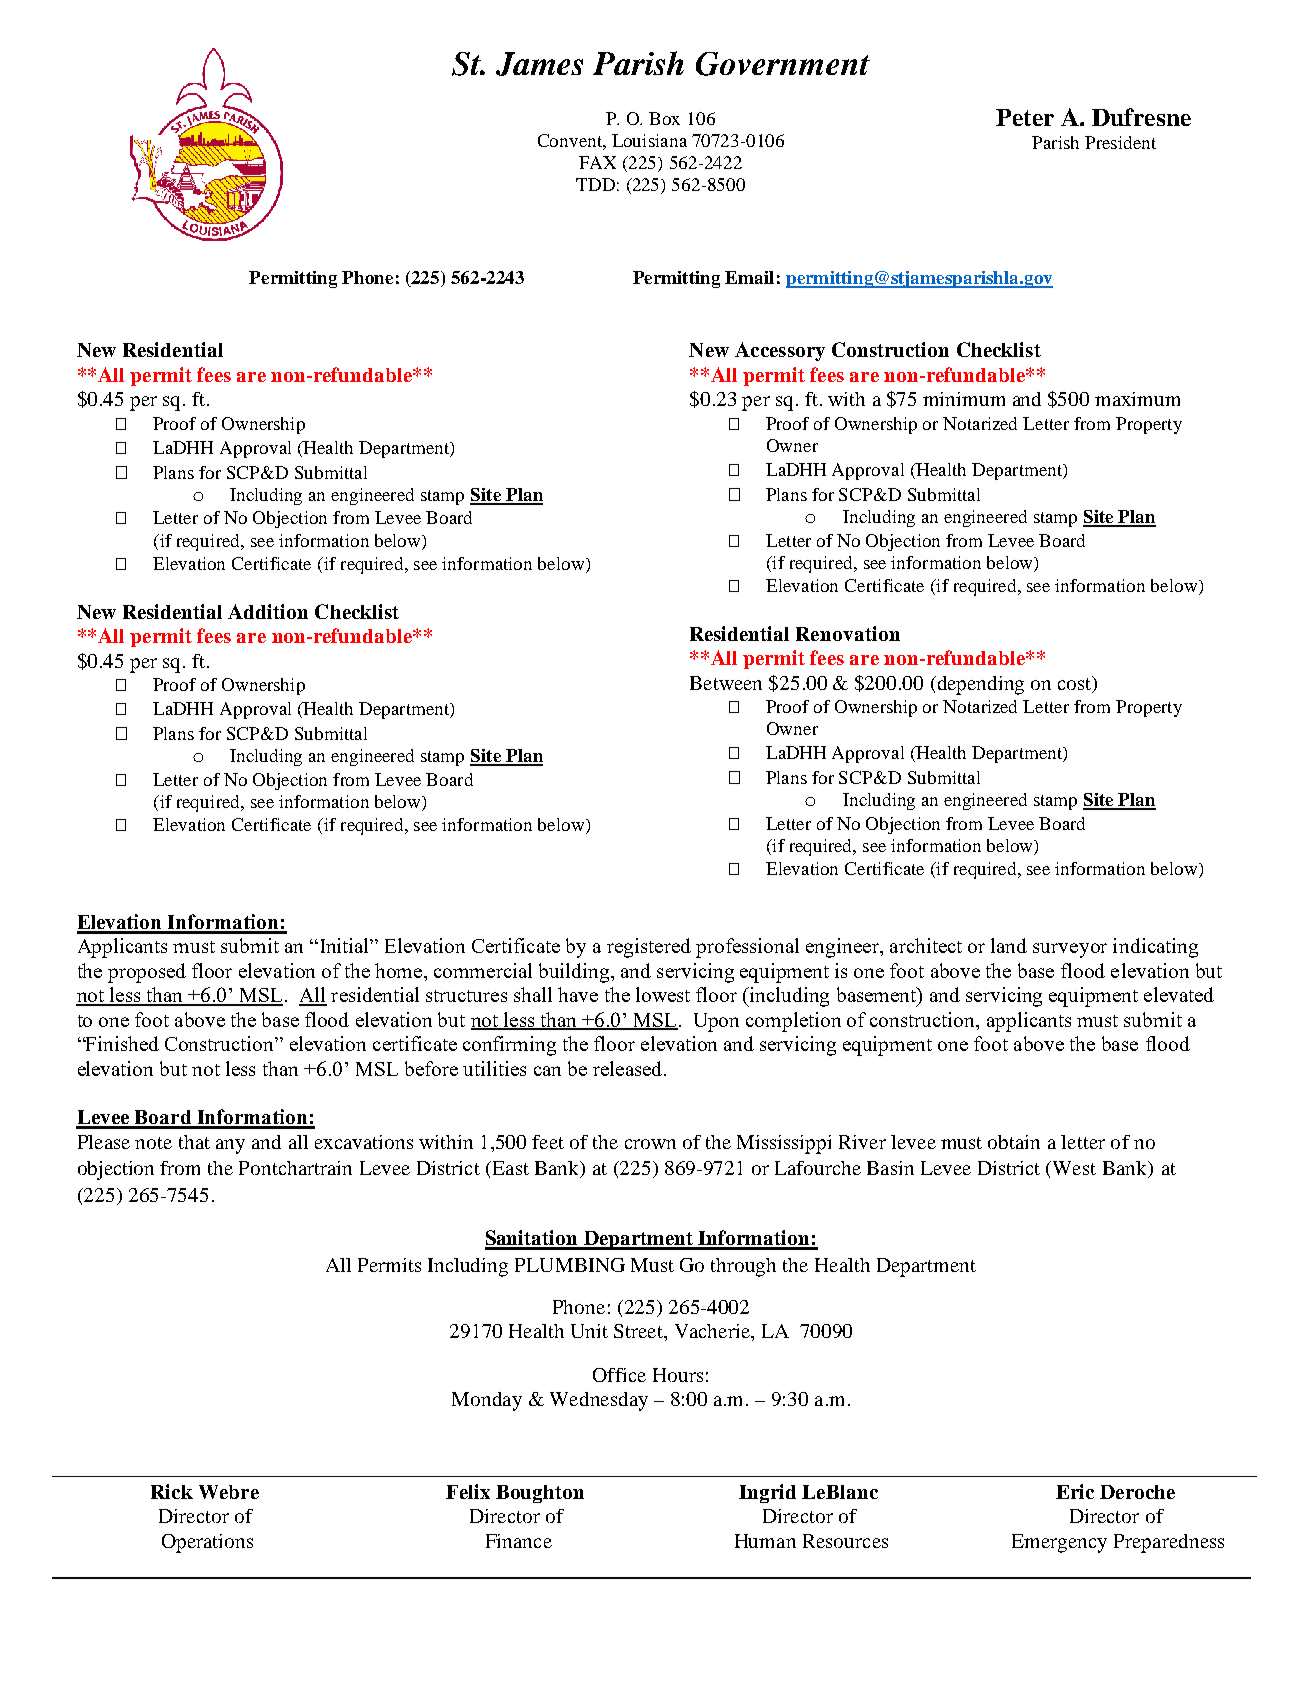  Describe the element at coordinates (172, 1491) in the screenshot. I see `Rick` at that location.
